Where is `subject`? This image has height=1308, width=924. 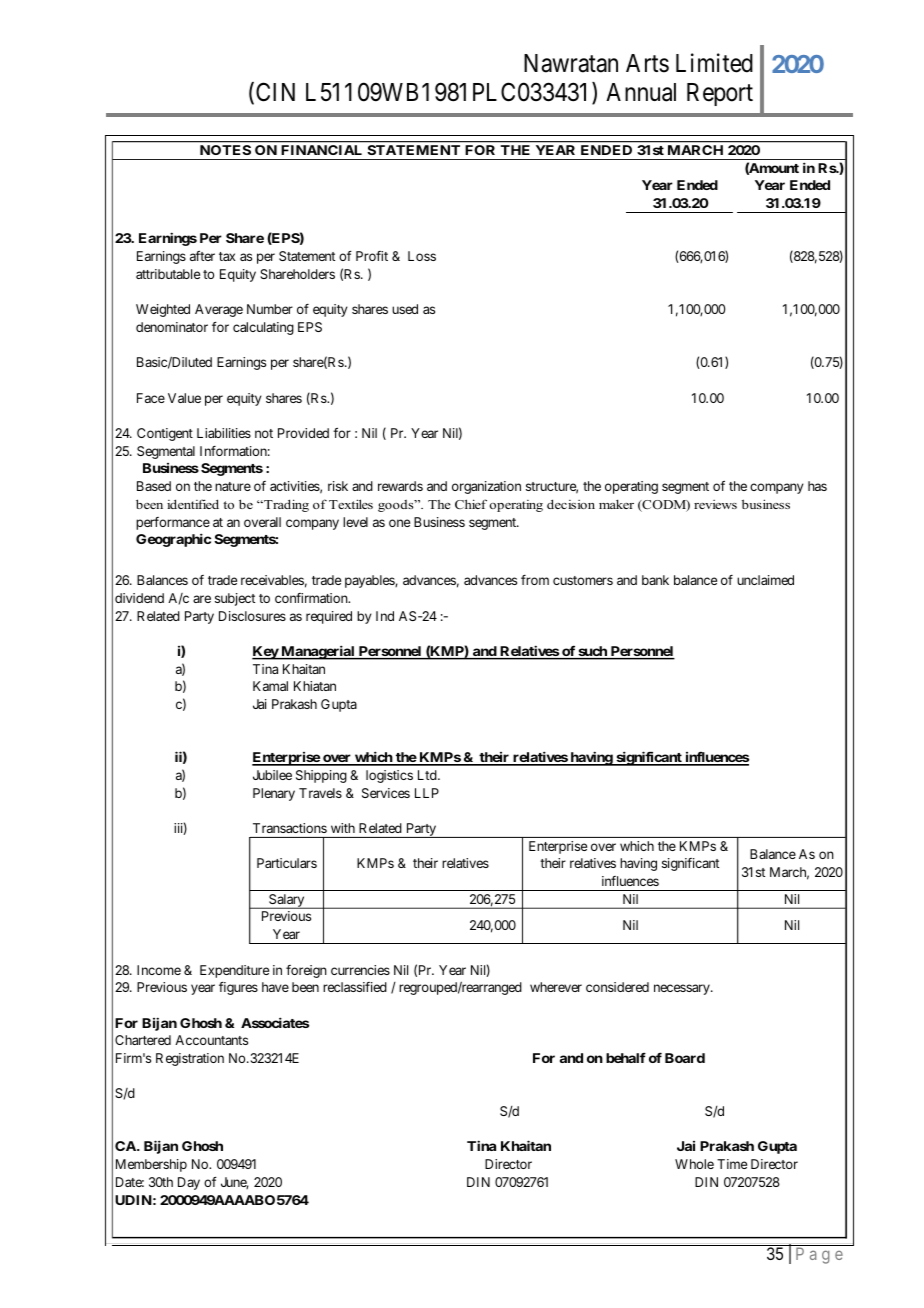 subject is located at coordinates (235, 599).
